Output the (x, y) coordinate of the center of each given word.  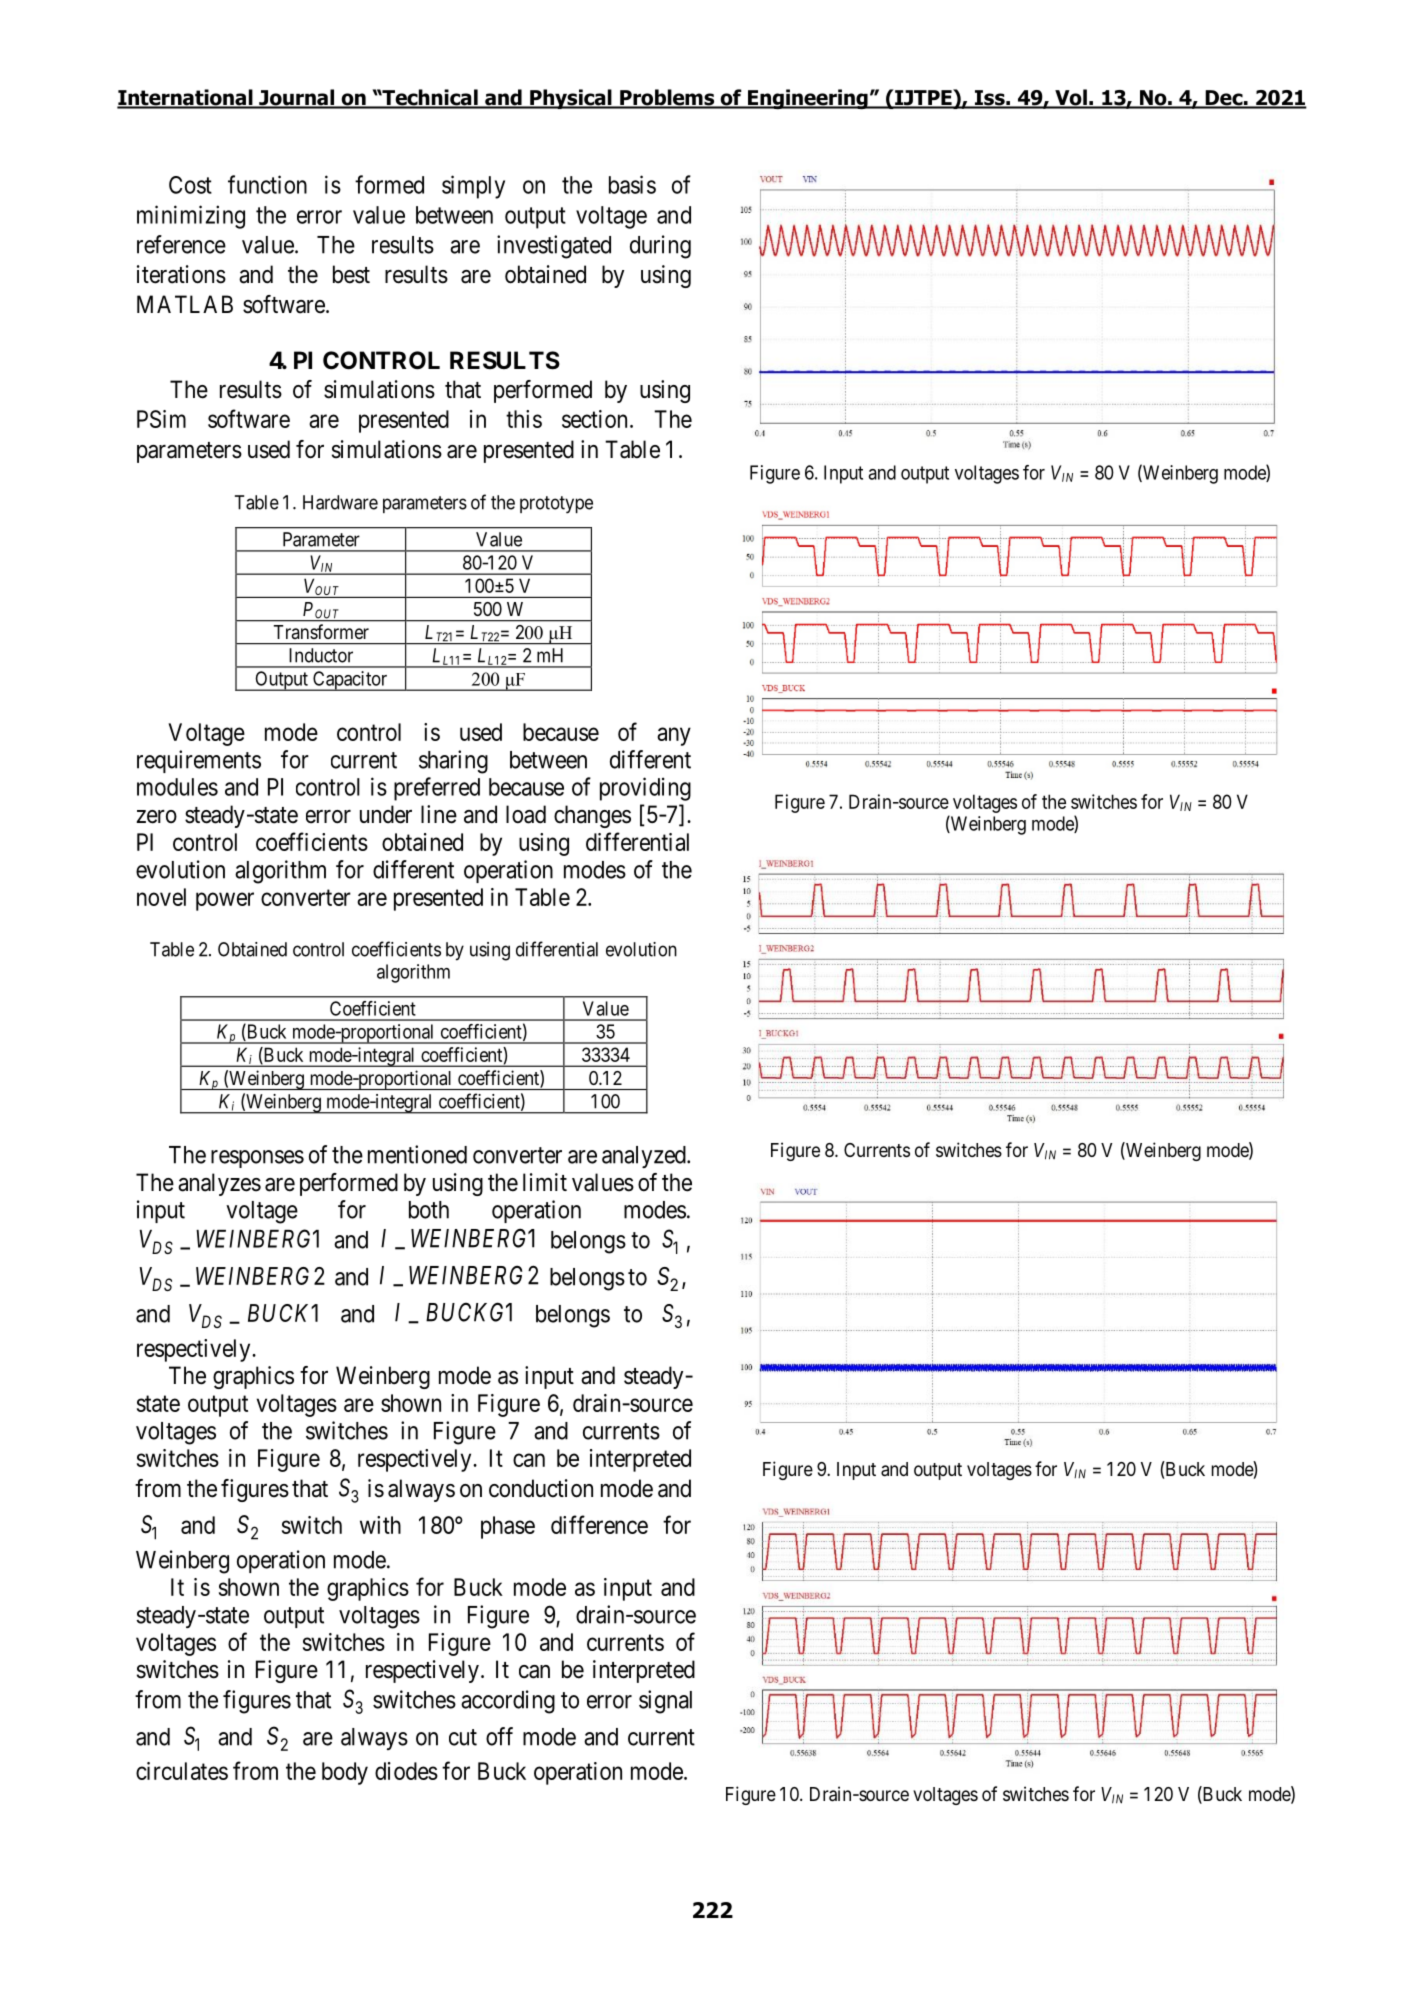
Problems (667, 98)
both (429, 1210)
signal (665, 1702)
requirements (199, 761)
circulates (182, 1771)
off (499, 1736)
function (267, 184)
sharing (453, 762)
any (674, 736)
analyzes (219, 1184)
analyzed (645, 1157)
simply (473, 187)
